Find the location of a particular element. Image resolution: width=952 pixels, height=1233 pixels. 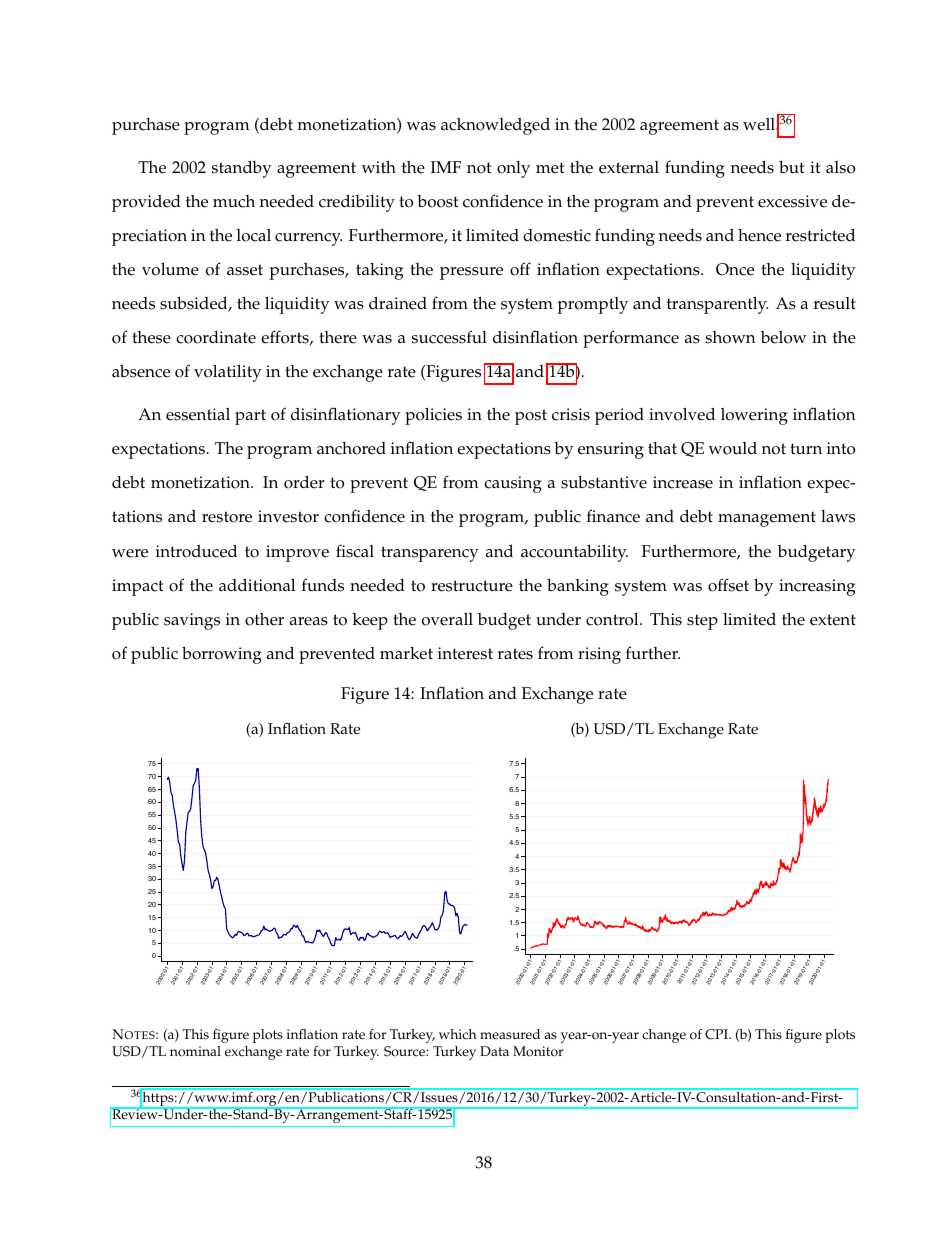

would is located at coordinates (733, 448).
